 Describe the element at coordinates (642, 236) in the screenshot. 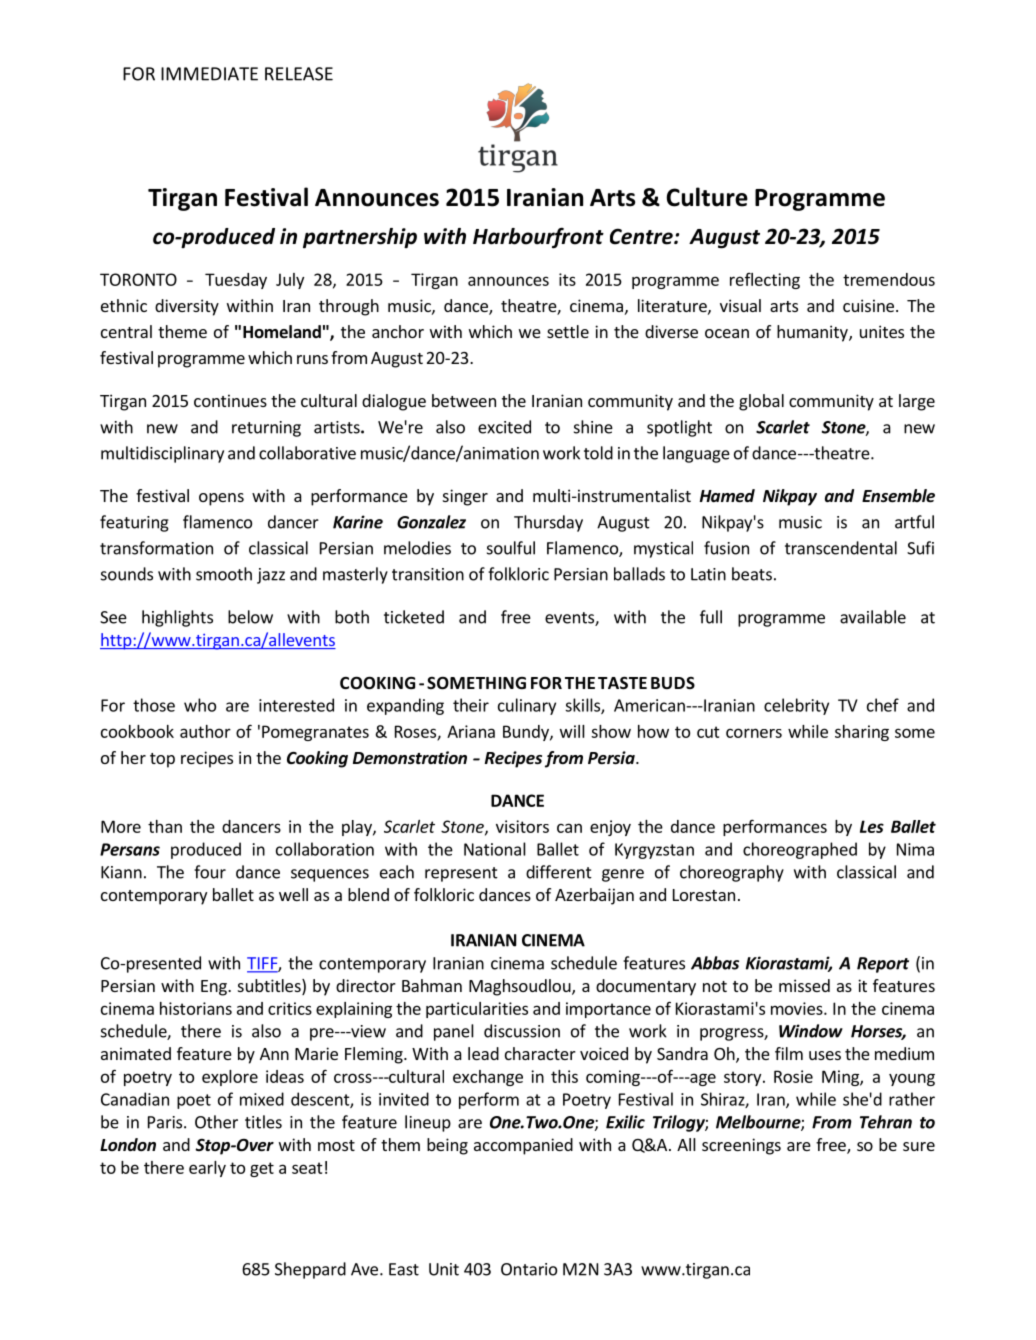

I see `Centre` at that location.
